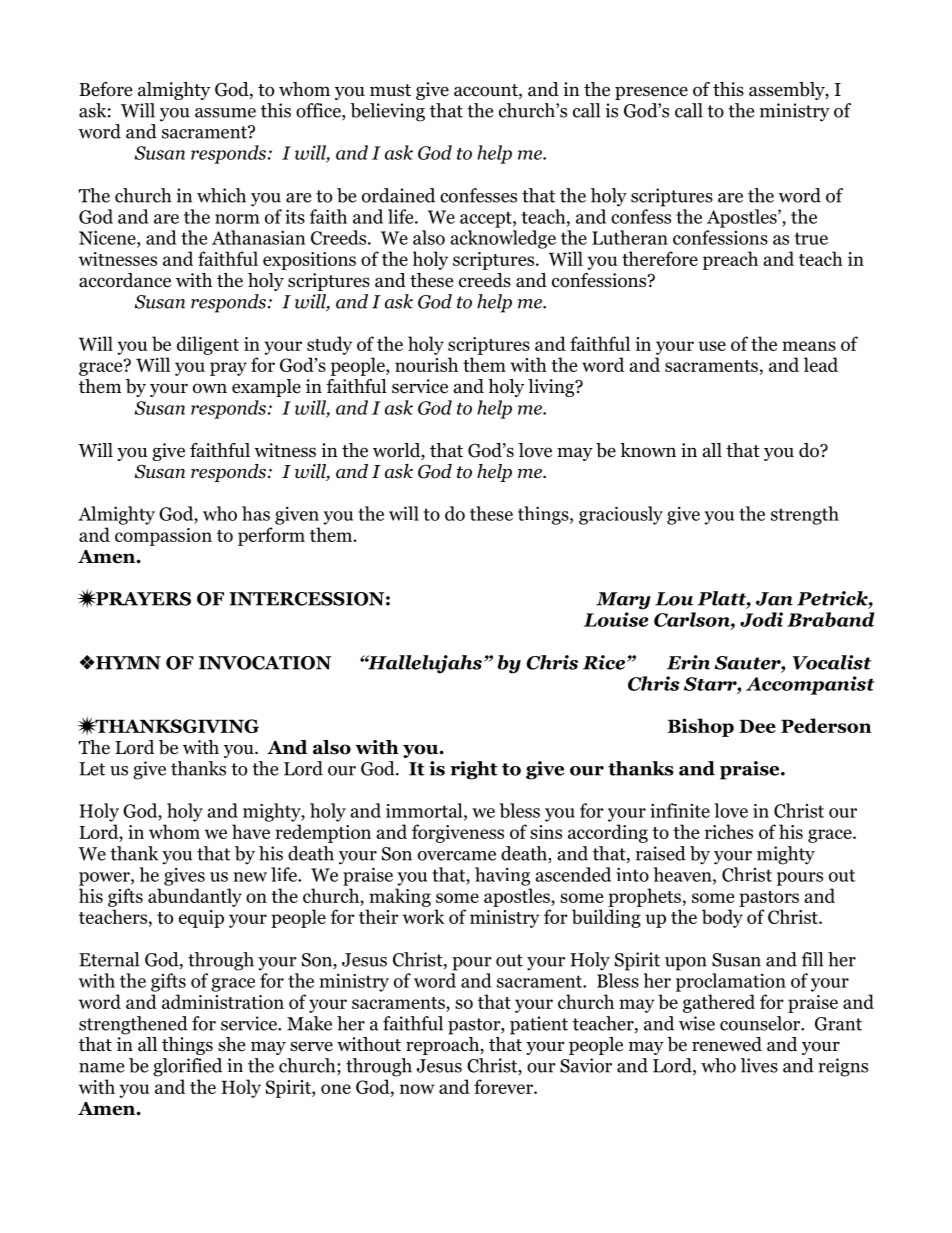  I want to click on riches, so click(729, 831).
